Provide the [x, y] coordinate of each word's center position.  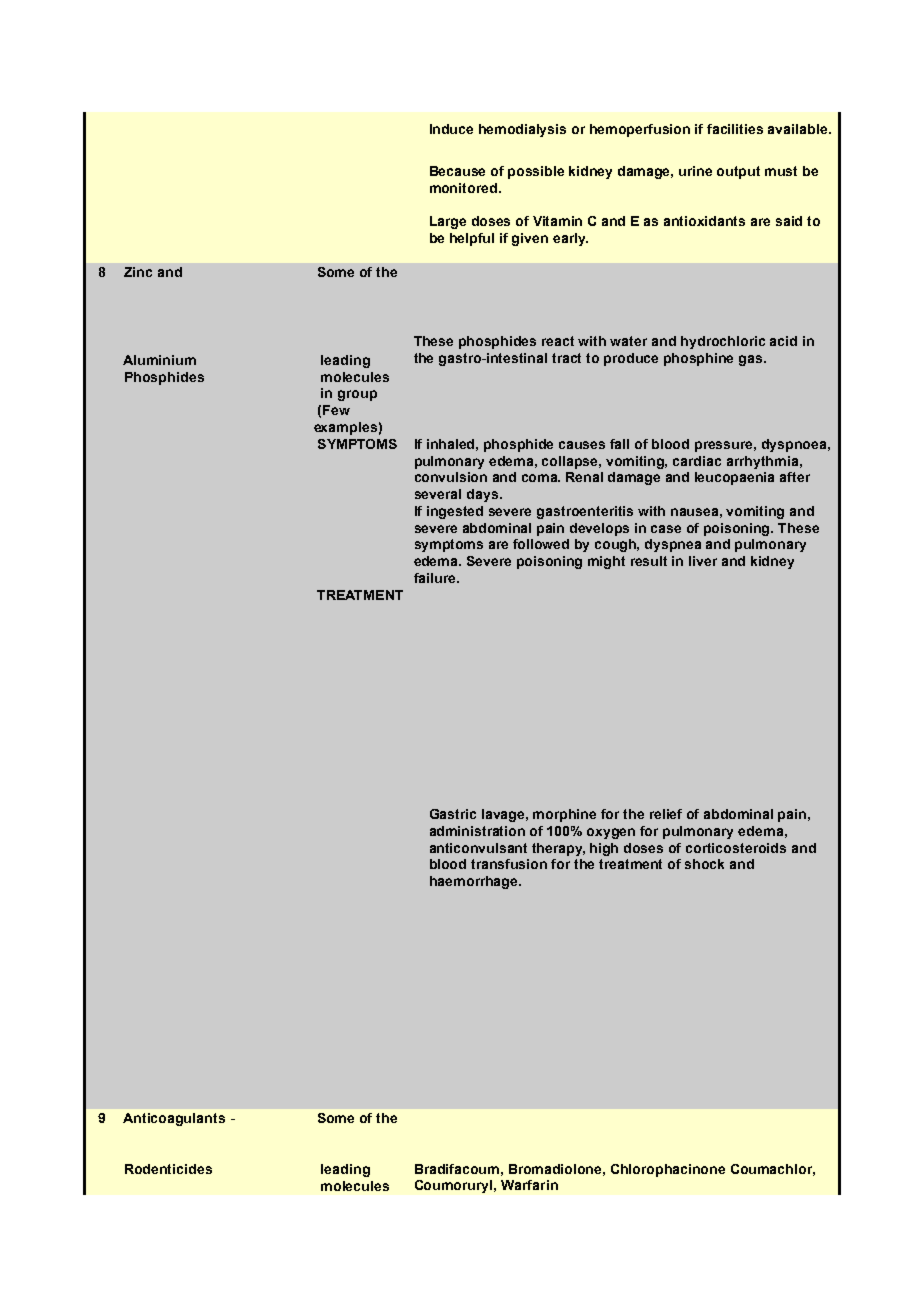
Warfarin [529, 1185]
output [738, 172]
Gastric [453, 814]
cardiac [697, 461]
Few [336, 410]
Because [457, 171]
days [484, 495]
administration [477, 831]
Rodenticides [168, 1169]
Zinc [138, 272]
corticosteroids [736, 848]
